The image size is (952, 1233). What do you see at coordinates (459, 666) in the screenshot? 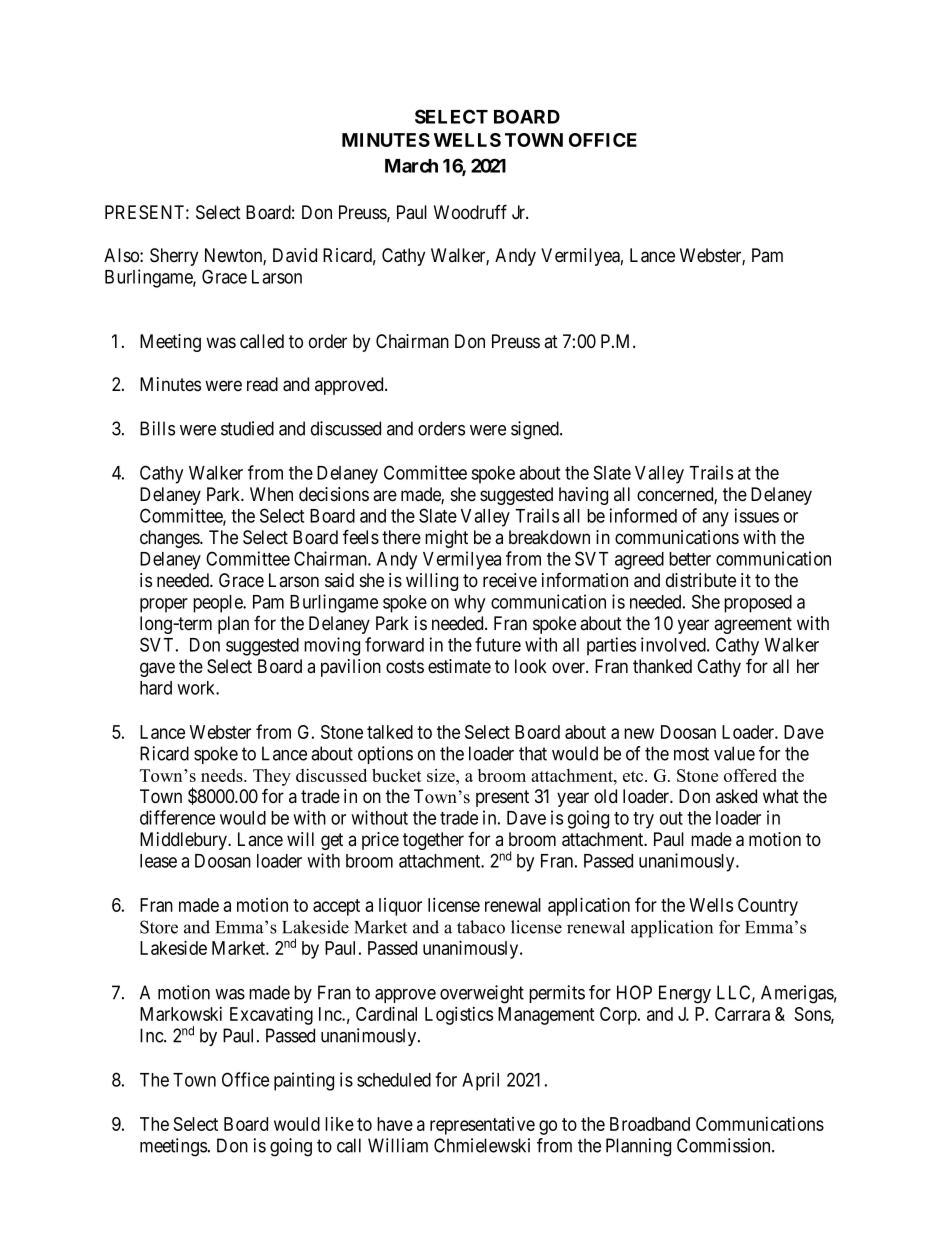
I see `estimate` at bounding box center [459, 666].
